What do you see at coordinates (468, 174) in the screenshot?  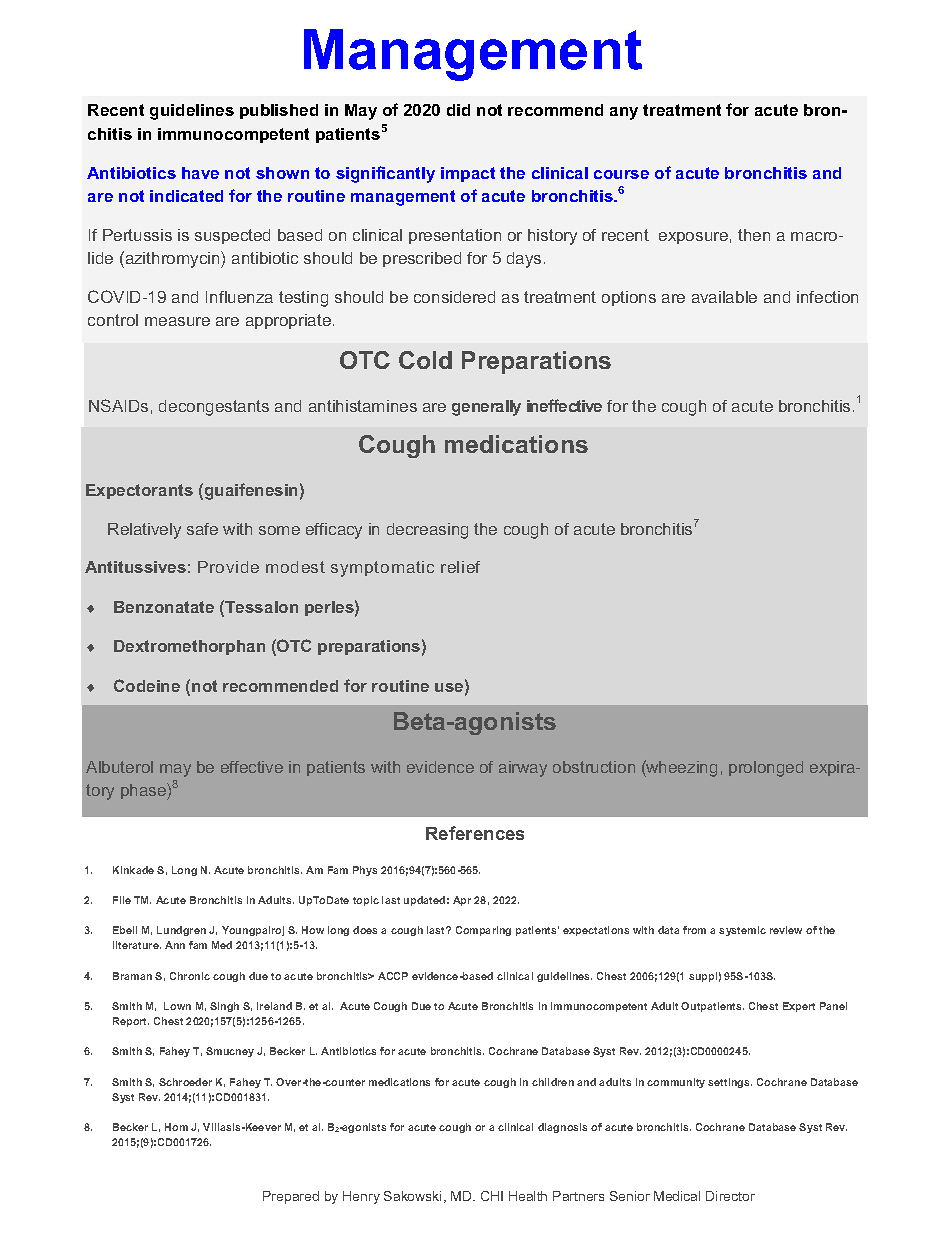 I see `impact` at bounding box center [468, 174].
